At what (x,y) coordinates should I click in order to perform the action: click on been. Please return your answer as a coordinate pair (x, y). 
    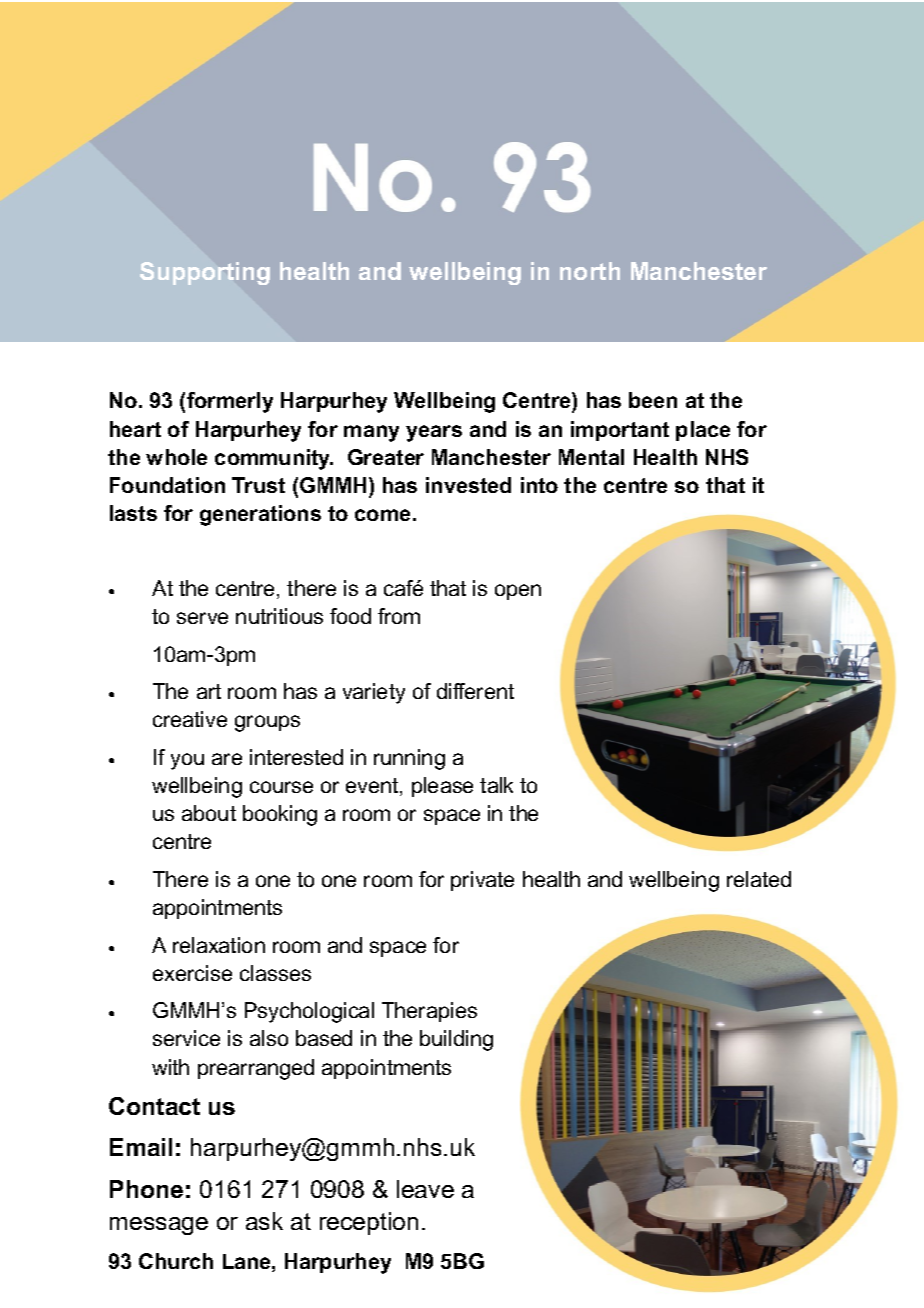
    Looking at the image, I should click on (653, 400).
